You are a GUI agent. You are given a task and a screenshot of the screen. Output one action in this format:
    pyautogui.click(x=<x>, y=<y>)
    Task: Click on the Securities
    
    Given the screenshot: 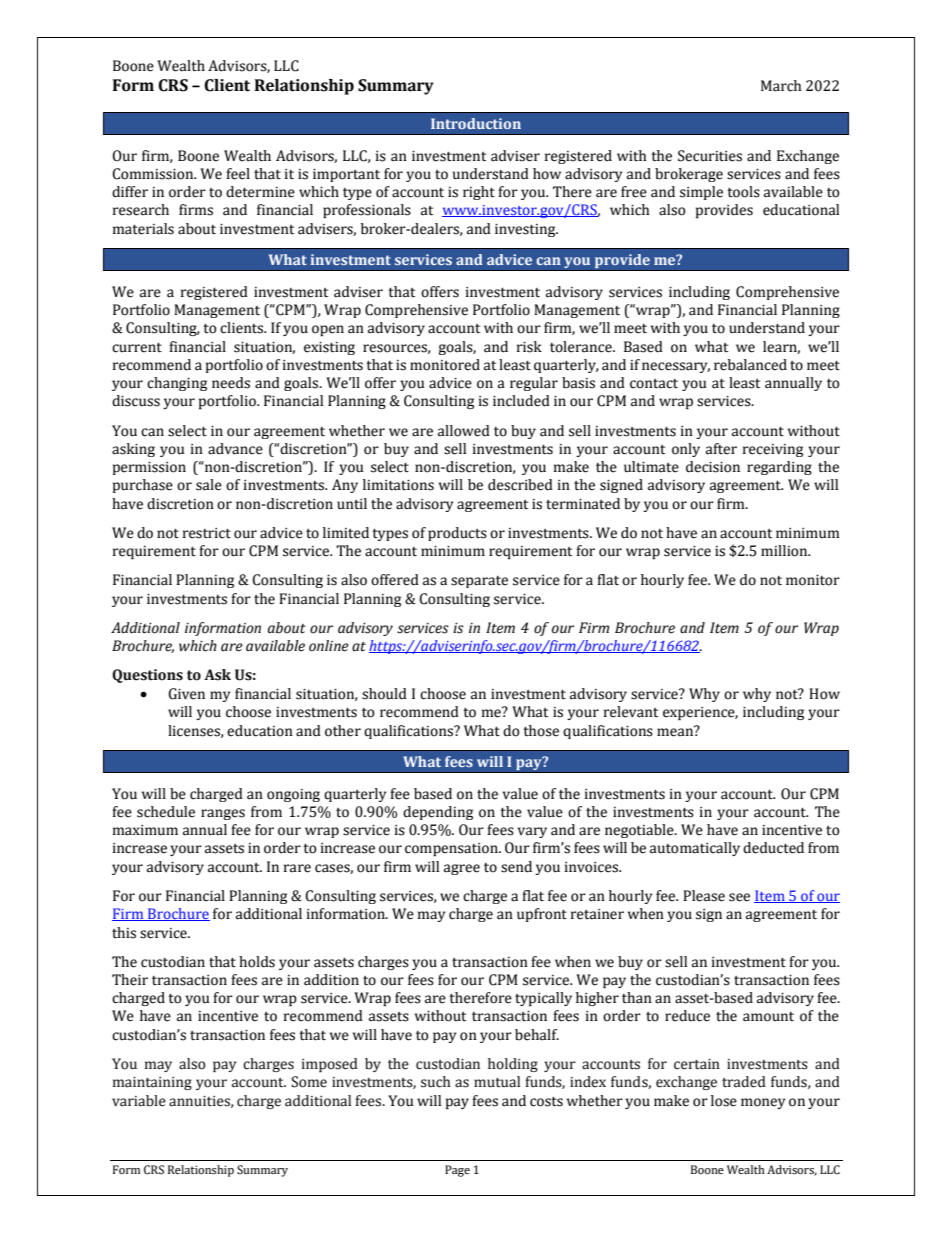 What is the action you would take?
    pyautogui.click(x=710, y=156)
